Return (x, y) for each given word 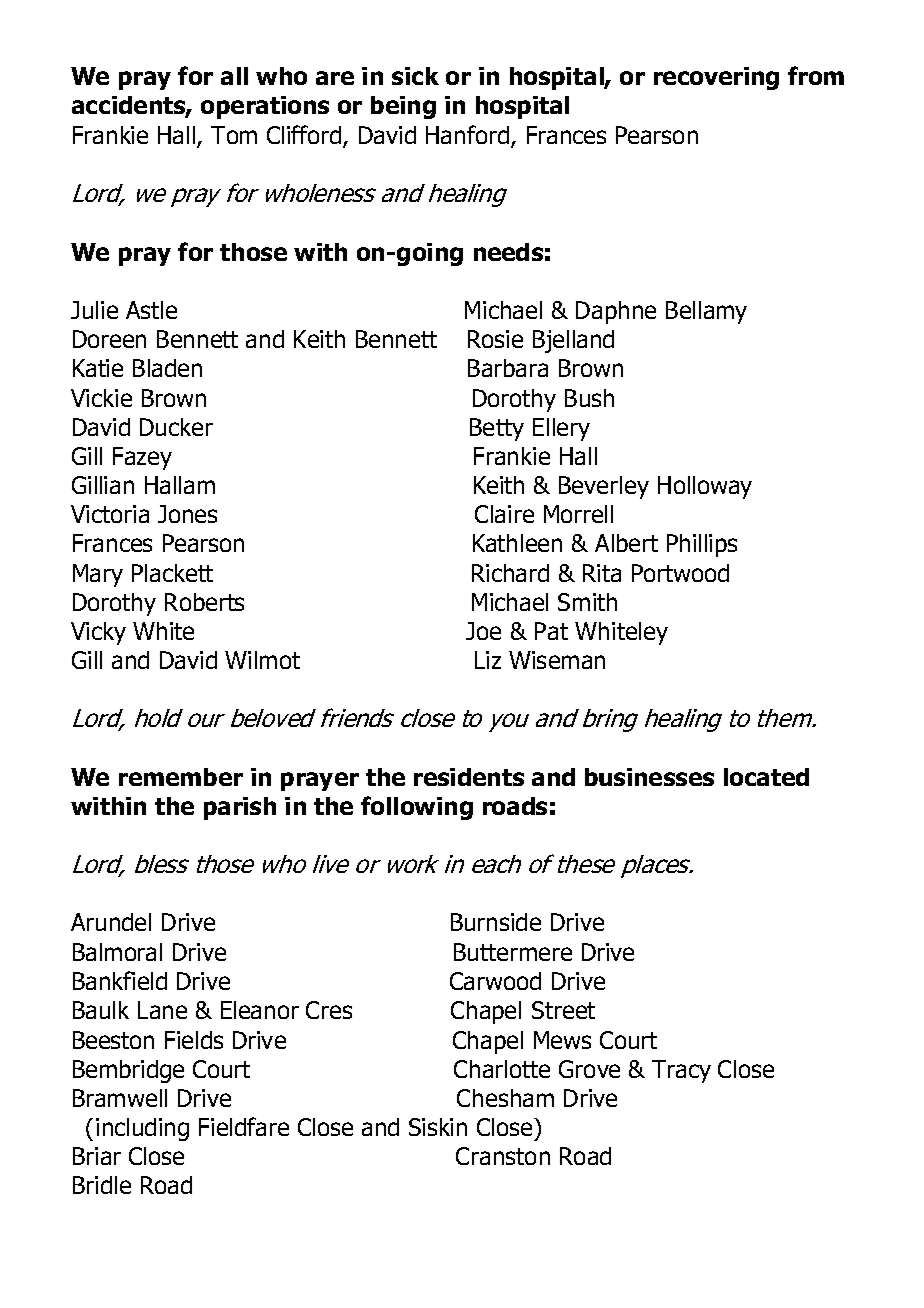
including (142, 1129)
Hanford (467, 134)
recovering (716, 78)
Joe (483, 631)
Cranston (503, 1156)
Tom (234, 135)
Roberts (204, 602)
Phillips (702, 545)
